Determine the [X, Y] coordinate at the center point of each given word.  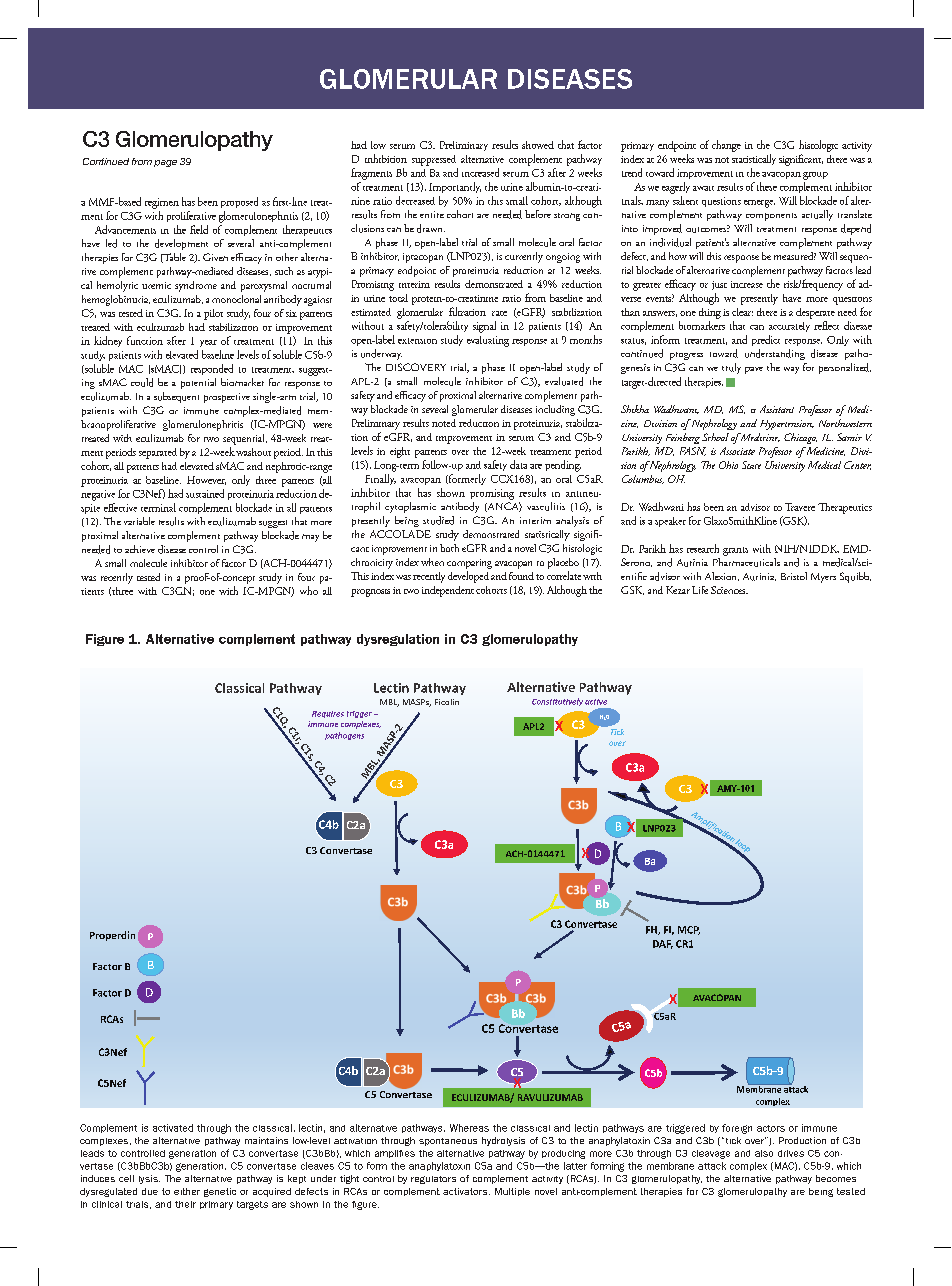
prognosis [370, 593]
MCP [689, 930]
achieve [140, 549]
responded [212, 369]
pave [754, 370]
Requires [328, 714]
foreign [737, 1129]
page [165, 163]
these [767, 186]
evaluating [488, 341]
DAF [663, 944]
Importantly [455, 187]
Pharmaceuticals [746, 562]
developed [468, 577]
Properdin [112, 936]
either [187, 1191]
